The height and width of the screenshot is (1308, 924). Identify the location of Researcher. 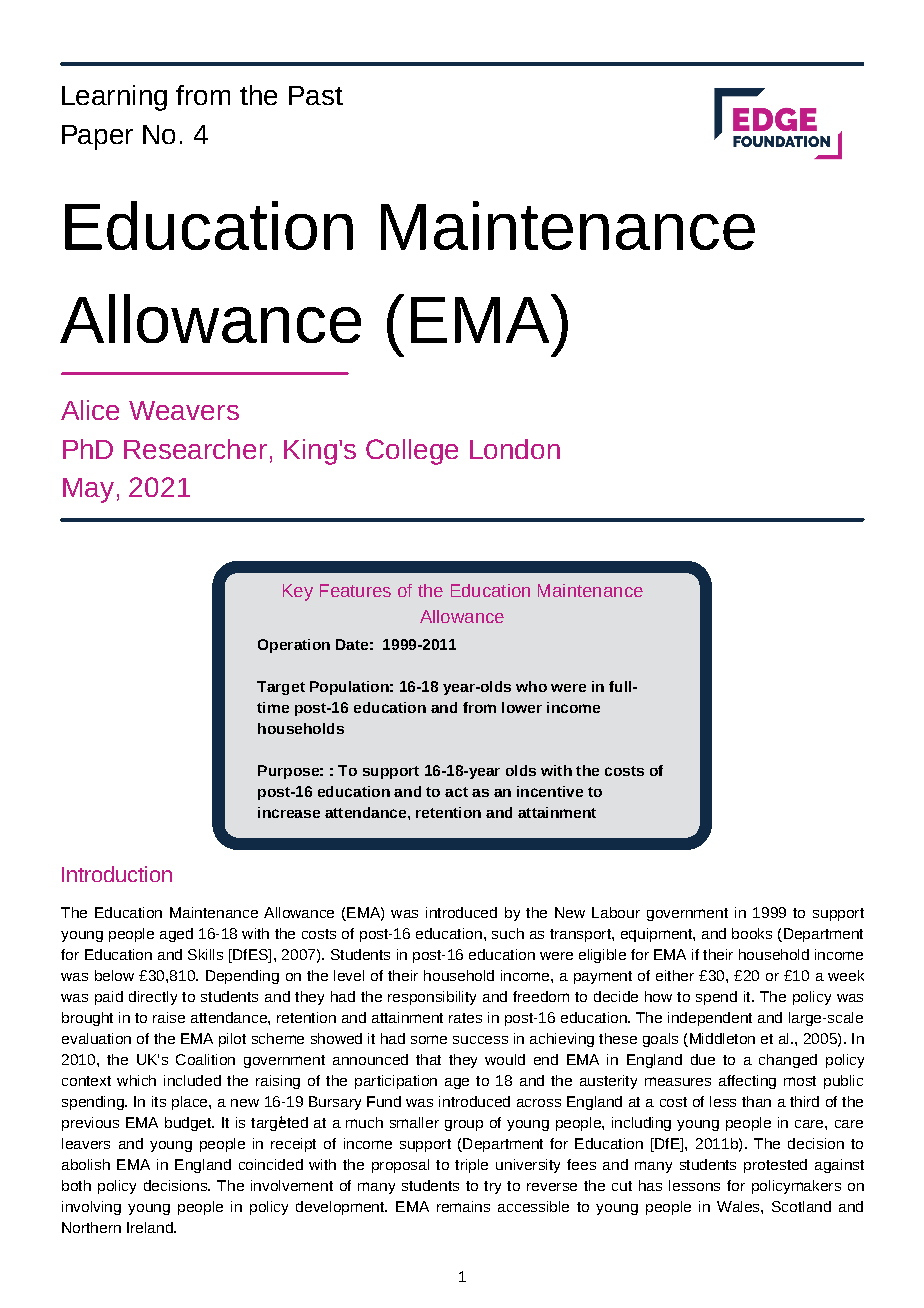
(195, 449).
